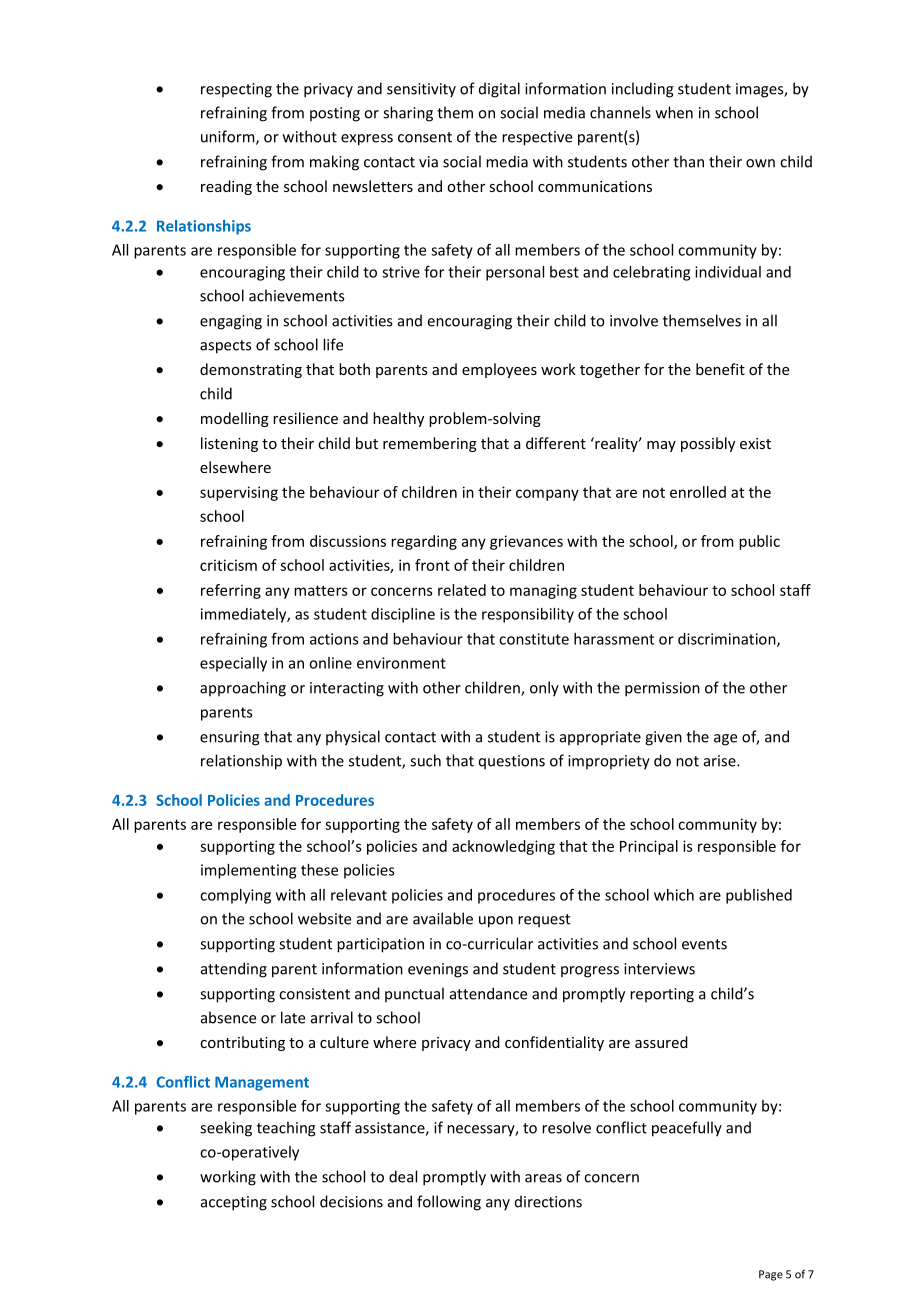 This document has width=924, height=1308. What do you see at coordinates (499, 90) in the document?
I see `digital` at bounding box center [499, 90].
